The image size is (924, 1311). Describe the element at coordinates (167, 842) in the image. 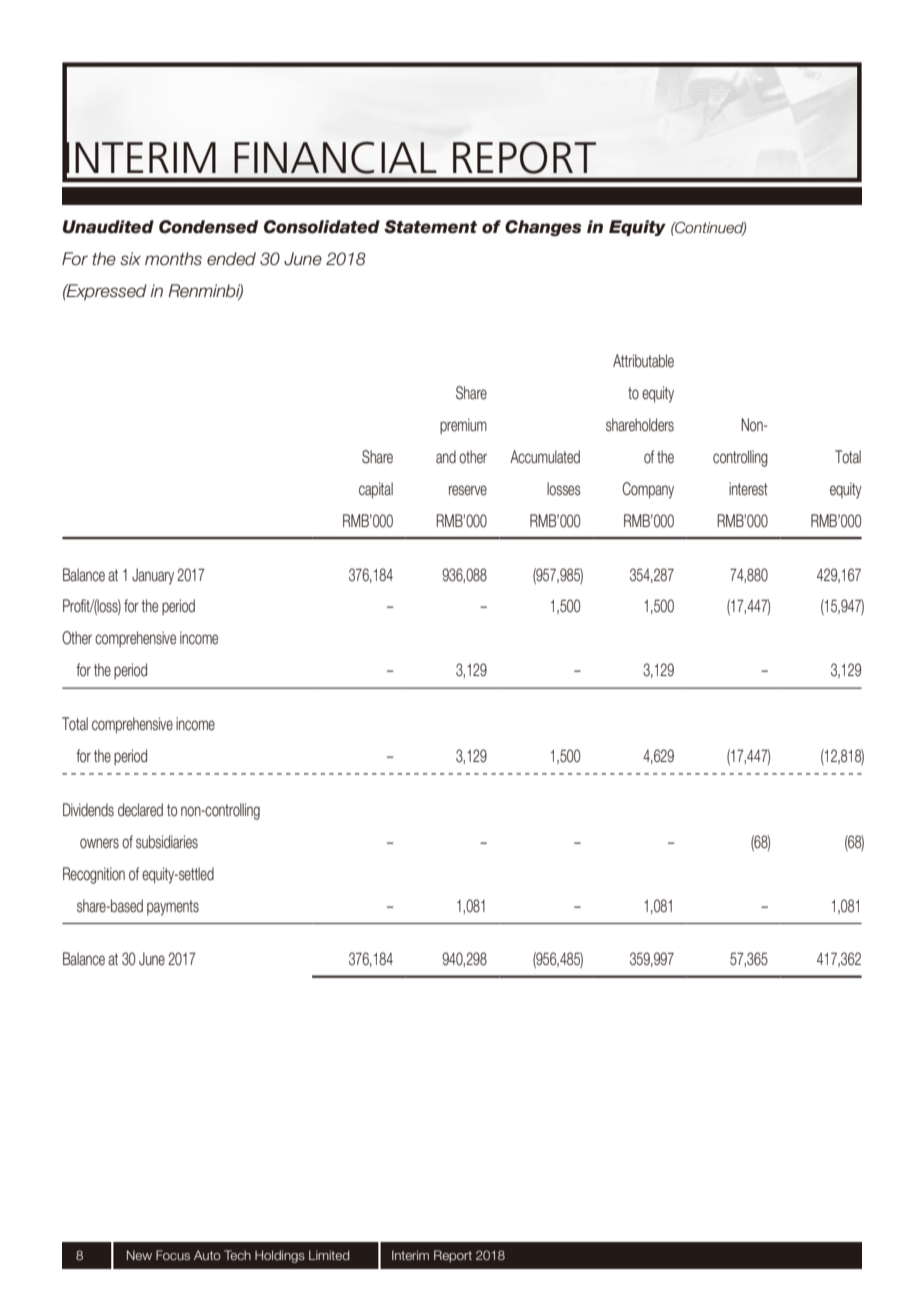

I see `subsidiaries` at that location.
